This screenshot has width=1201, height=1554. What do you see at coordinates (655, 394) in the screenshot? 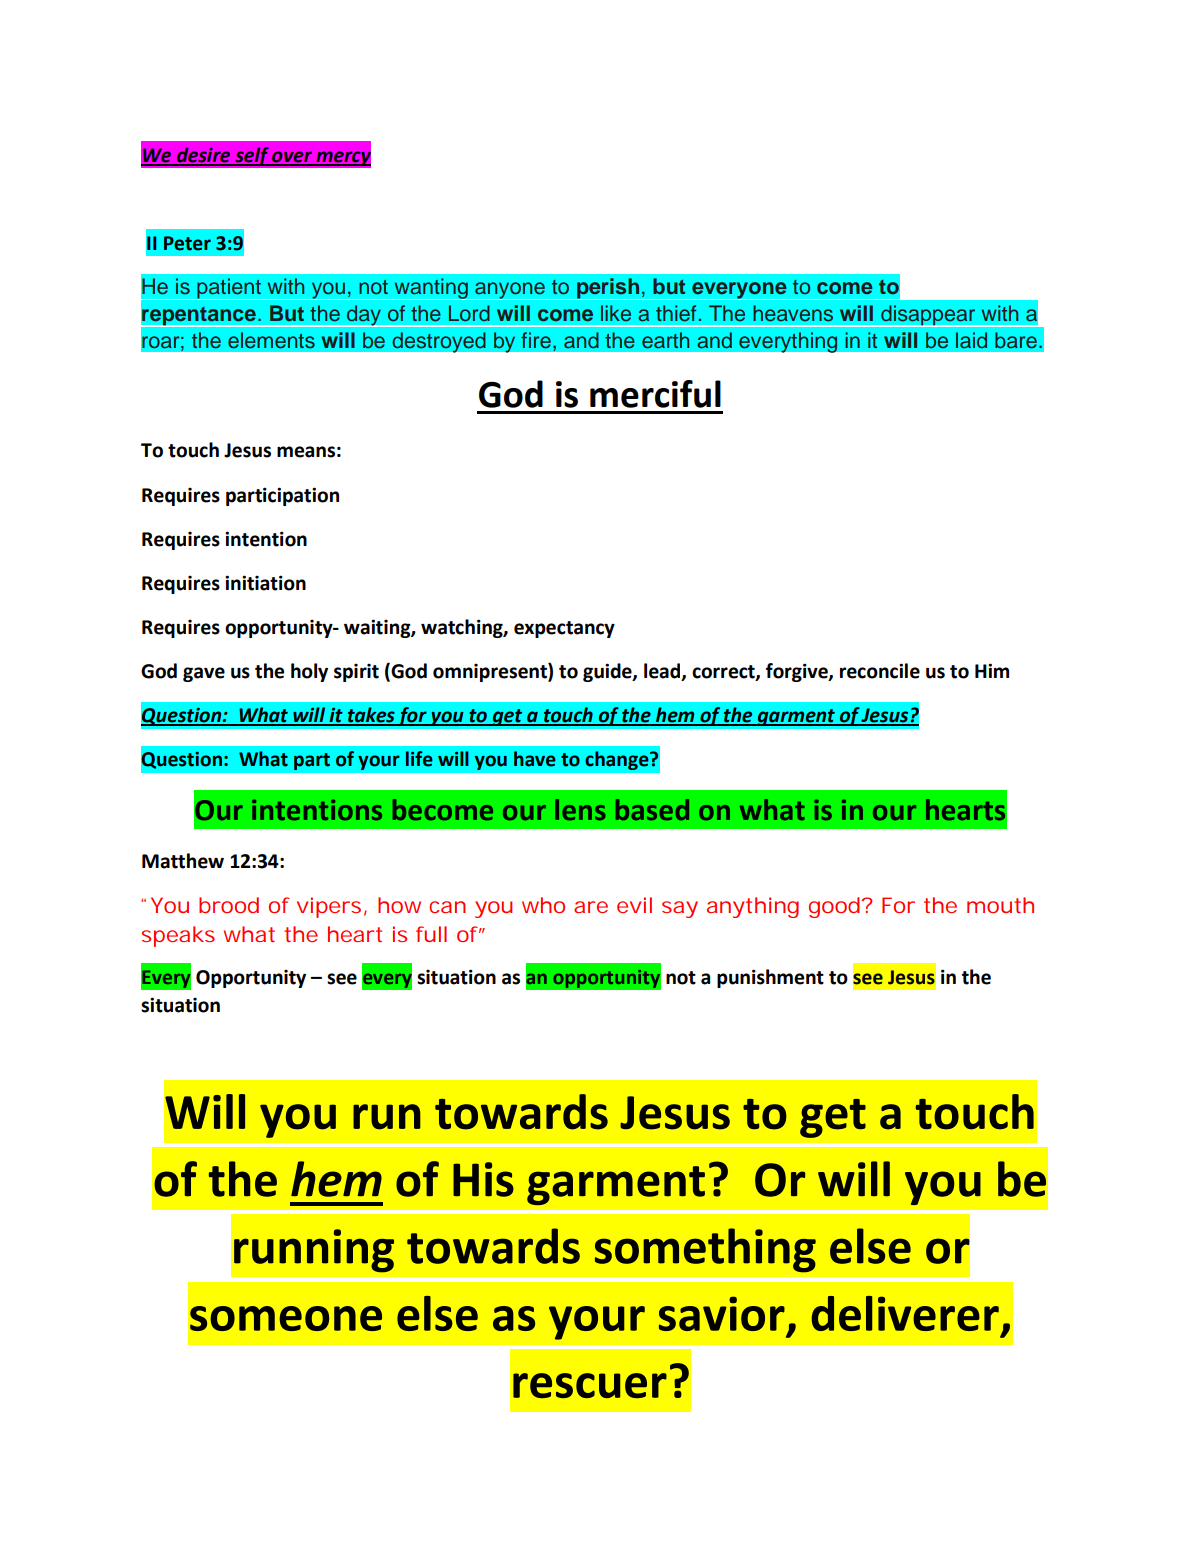
I see `merciful` at bounding box center [655, 394].
